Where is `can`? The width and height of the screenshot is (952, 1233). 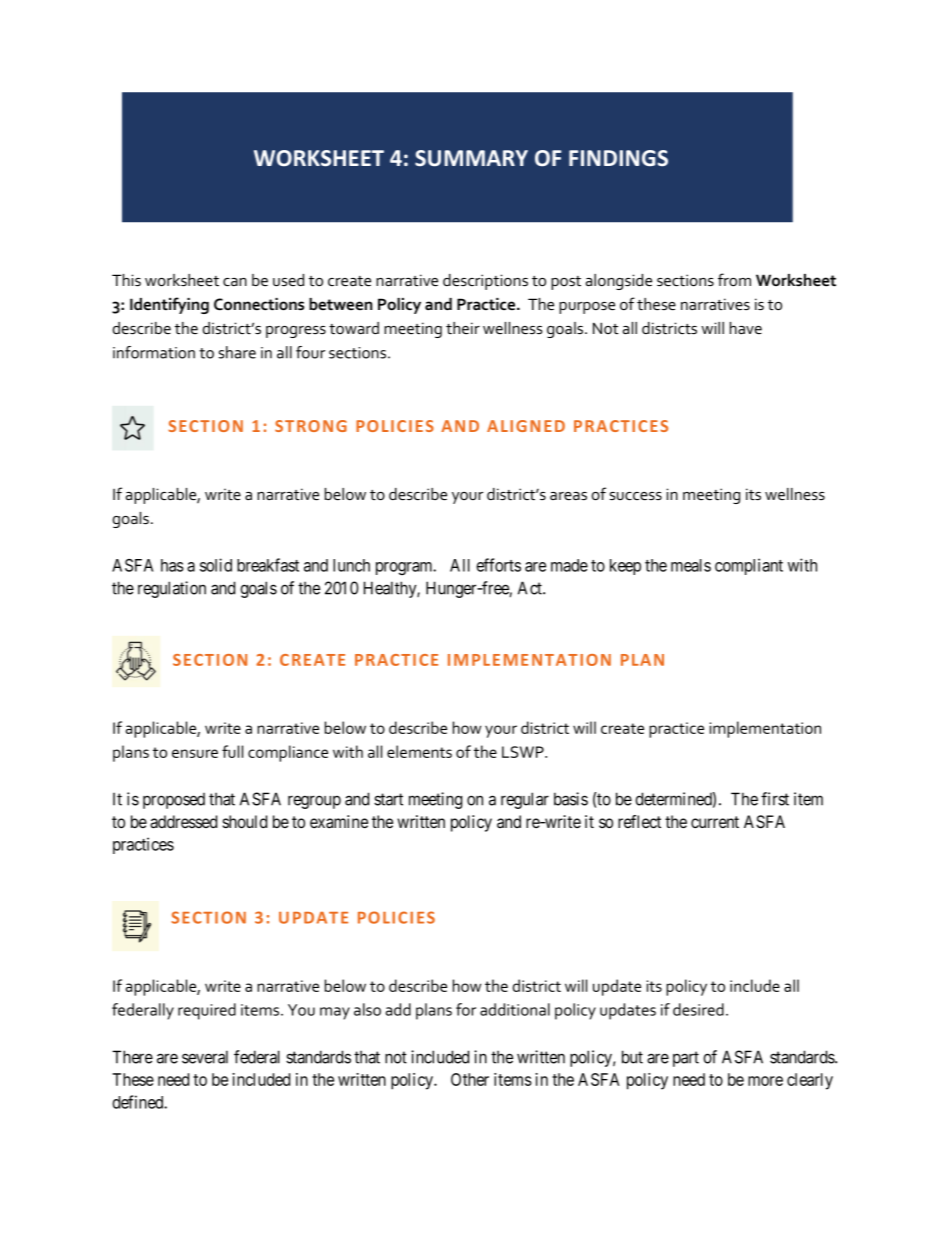
can is located at coordinates (235, 282).
